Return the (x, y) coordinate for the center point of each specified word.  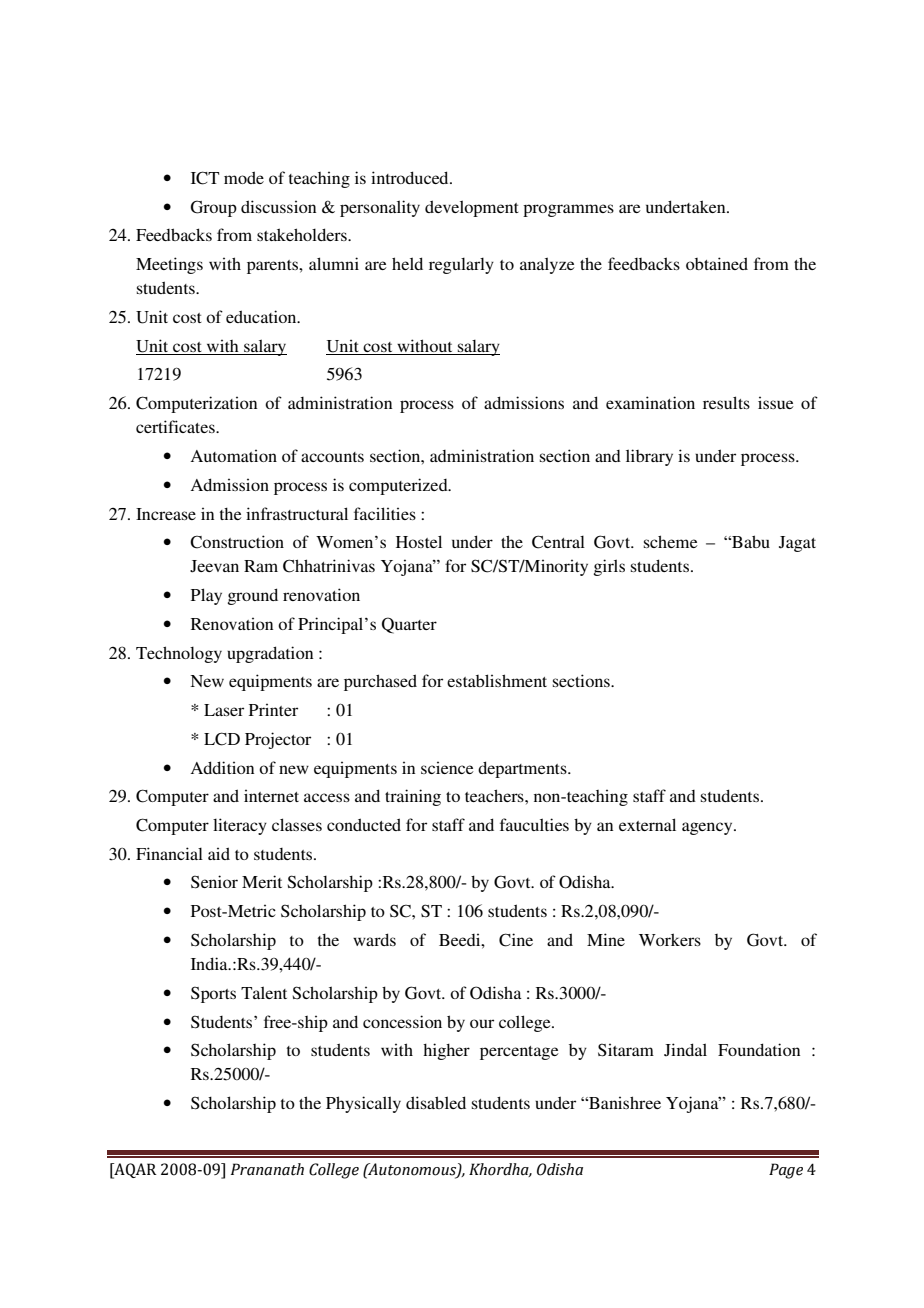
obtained (717, 263)
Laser (224, 710)
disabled (436, 1102)
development (472, 208)
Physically (363, 1104)
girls (609, 567)
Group (214, 208)
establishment (497, 680)
